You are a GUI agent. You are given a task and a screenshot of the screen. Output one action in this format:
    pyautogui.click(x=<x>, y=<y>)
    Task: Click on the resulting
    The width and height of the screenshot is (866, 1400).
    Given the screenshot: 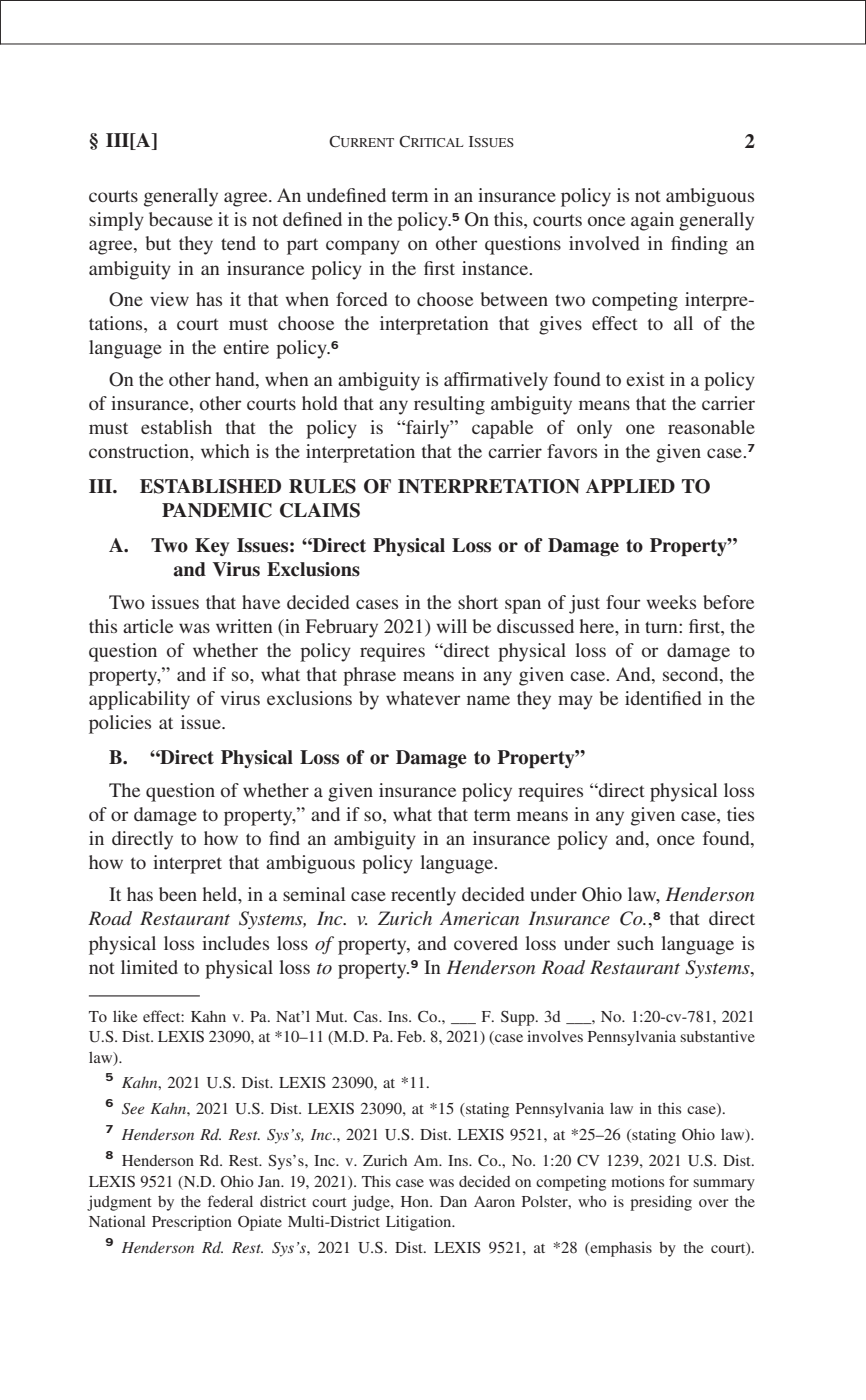 What is the action you would take?
    pyautogui.click(x=449, y=405)
